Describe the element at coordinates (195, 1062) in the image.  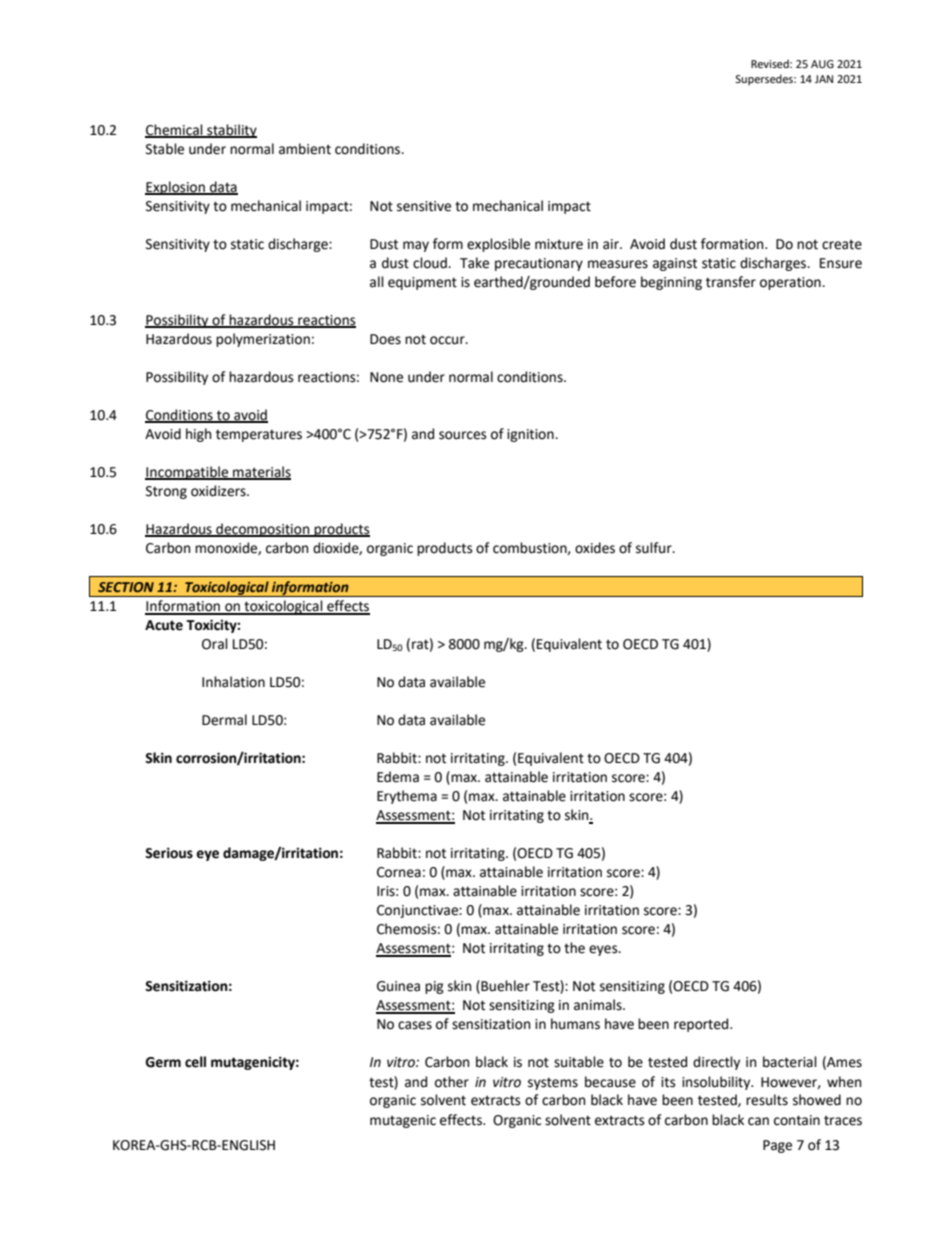
I see `cell` at that location.
